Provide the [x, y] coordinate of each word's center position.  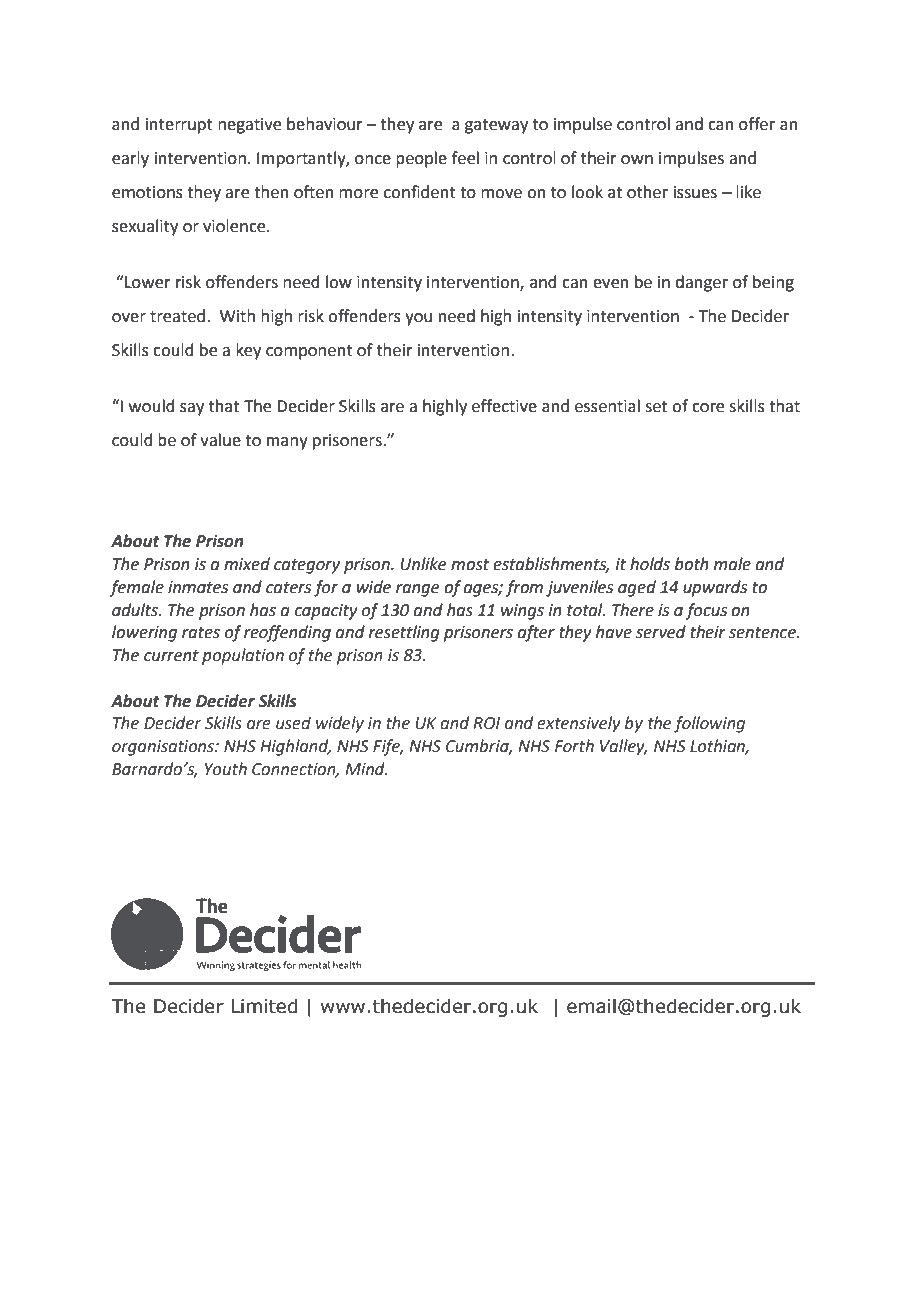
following [709, 724]
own [637, 160]
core [708, 408]
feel [465, 158]
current [171, 656]
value [220, 440]
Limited [264, 1006]
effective [504, 406]
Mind [366, 769]
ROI [486, 723]
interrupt [179, 126]
